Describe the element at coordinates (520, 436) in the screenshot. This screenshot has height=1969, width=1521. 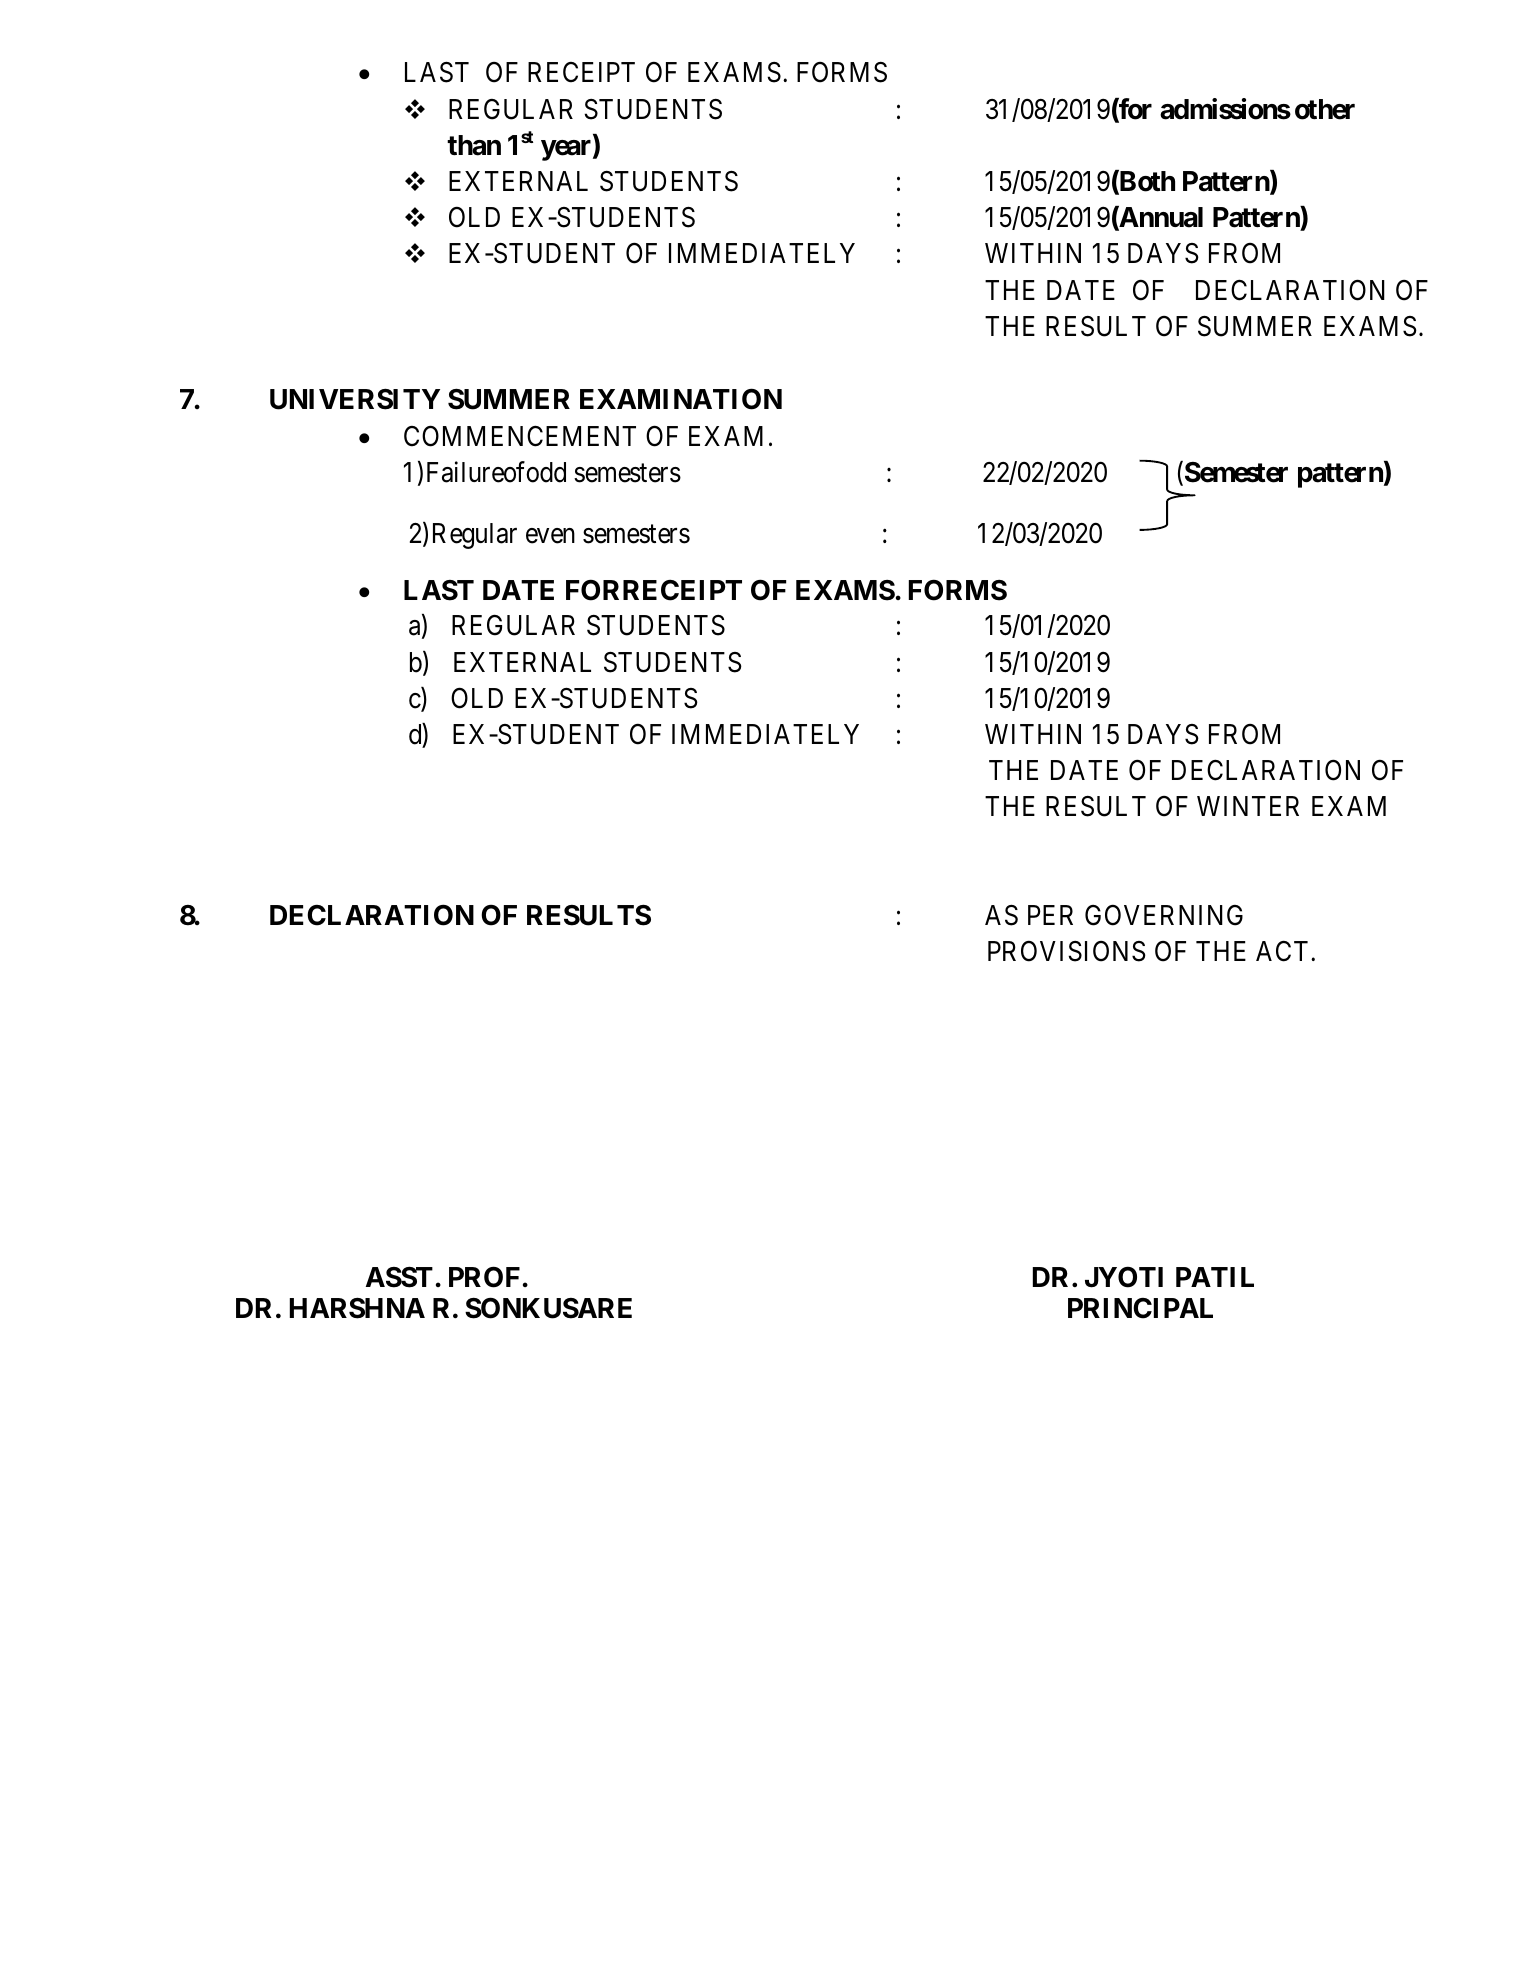
I see `COMMENCEMENT` at that location.
